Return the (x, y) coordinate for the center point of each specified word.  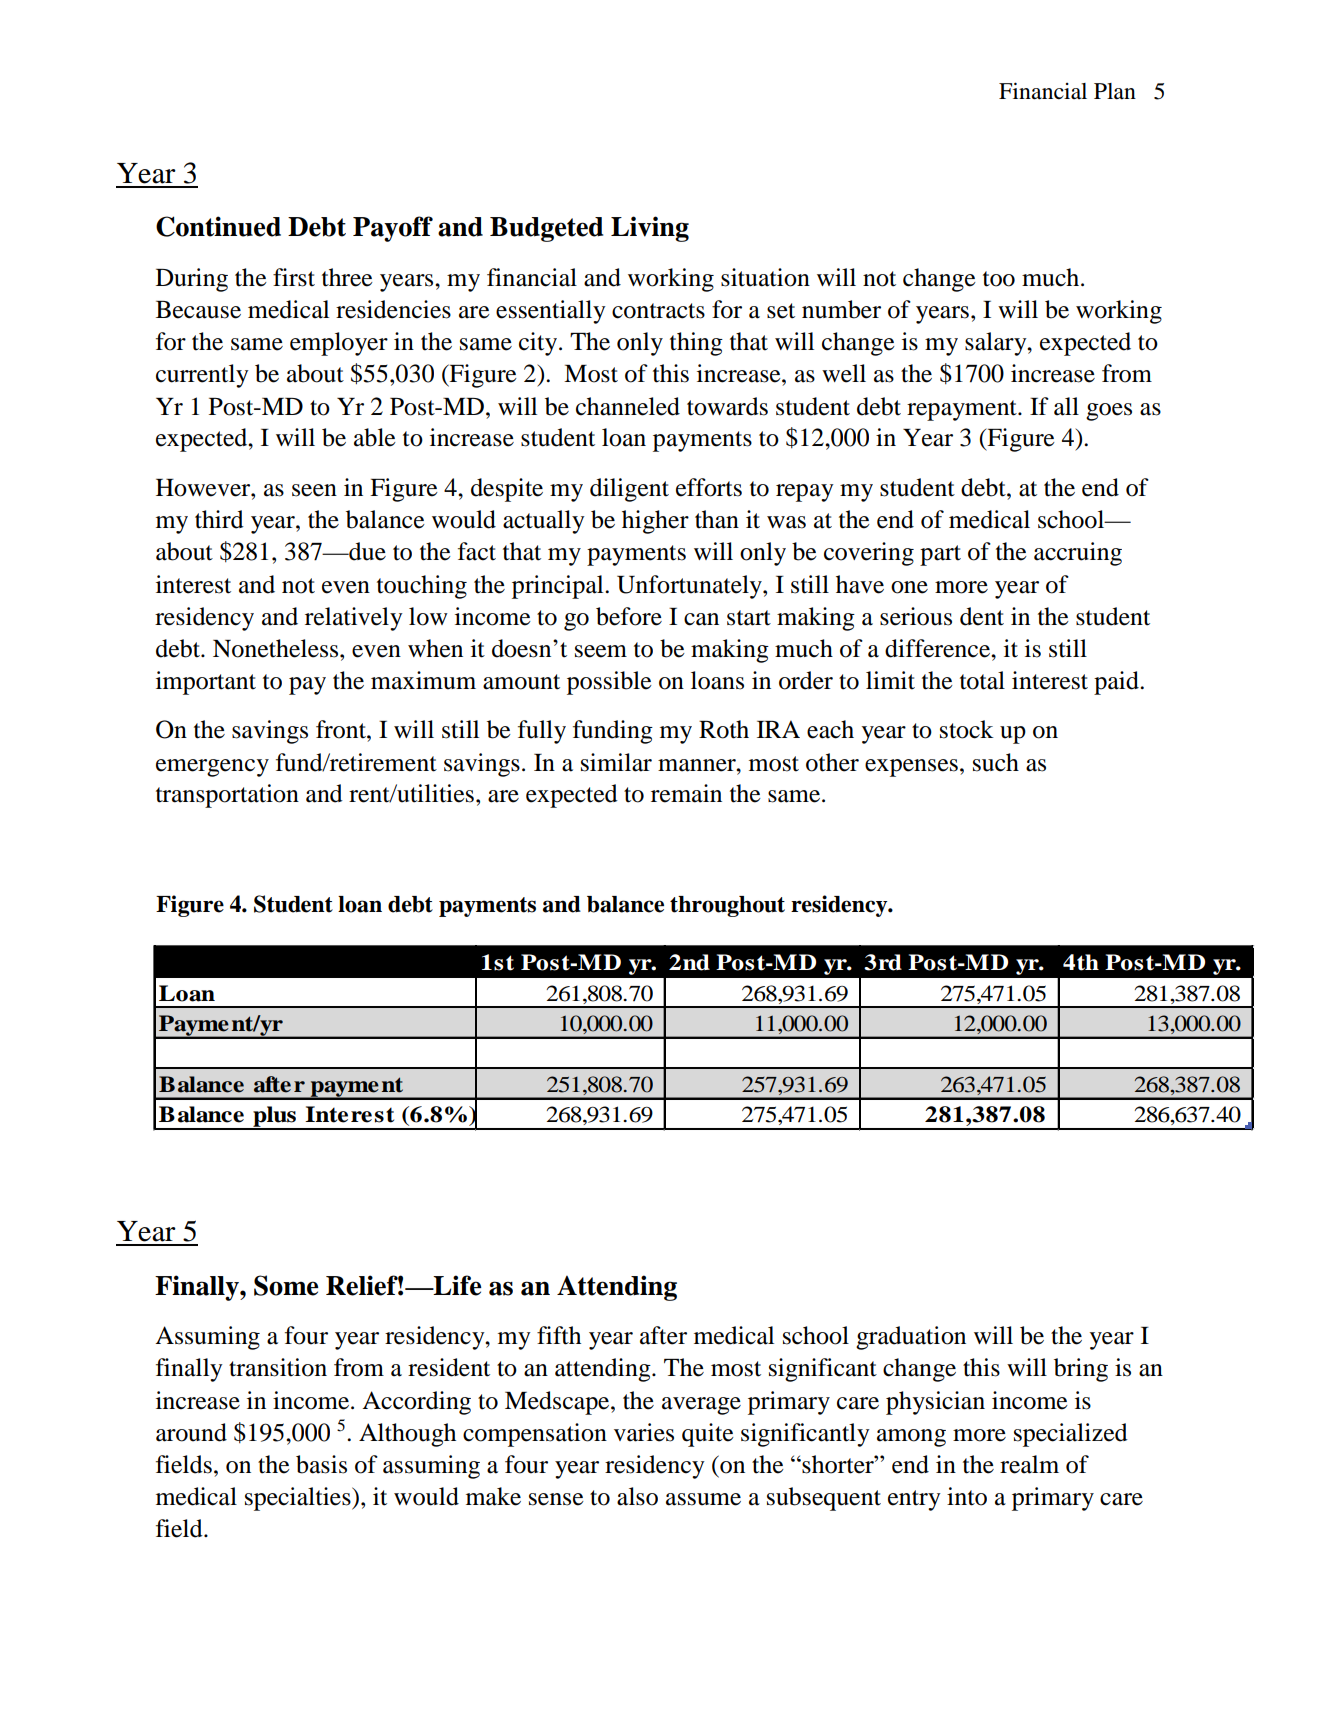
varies (644, 1432)
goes (1109, 412)
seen (314, 490)
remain (686, 793)
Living (650, 229)
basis (321, 1464)
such (996, 762)
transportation (227, 796)
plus (275, 1117)
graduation (911, 1338)
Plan (1115, 91)
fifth (559, 1335)
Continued (218, 226)
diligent (629, 490)
